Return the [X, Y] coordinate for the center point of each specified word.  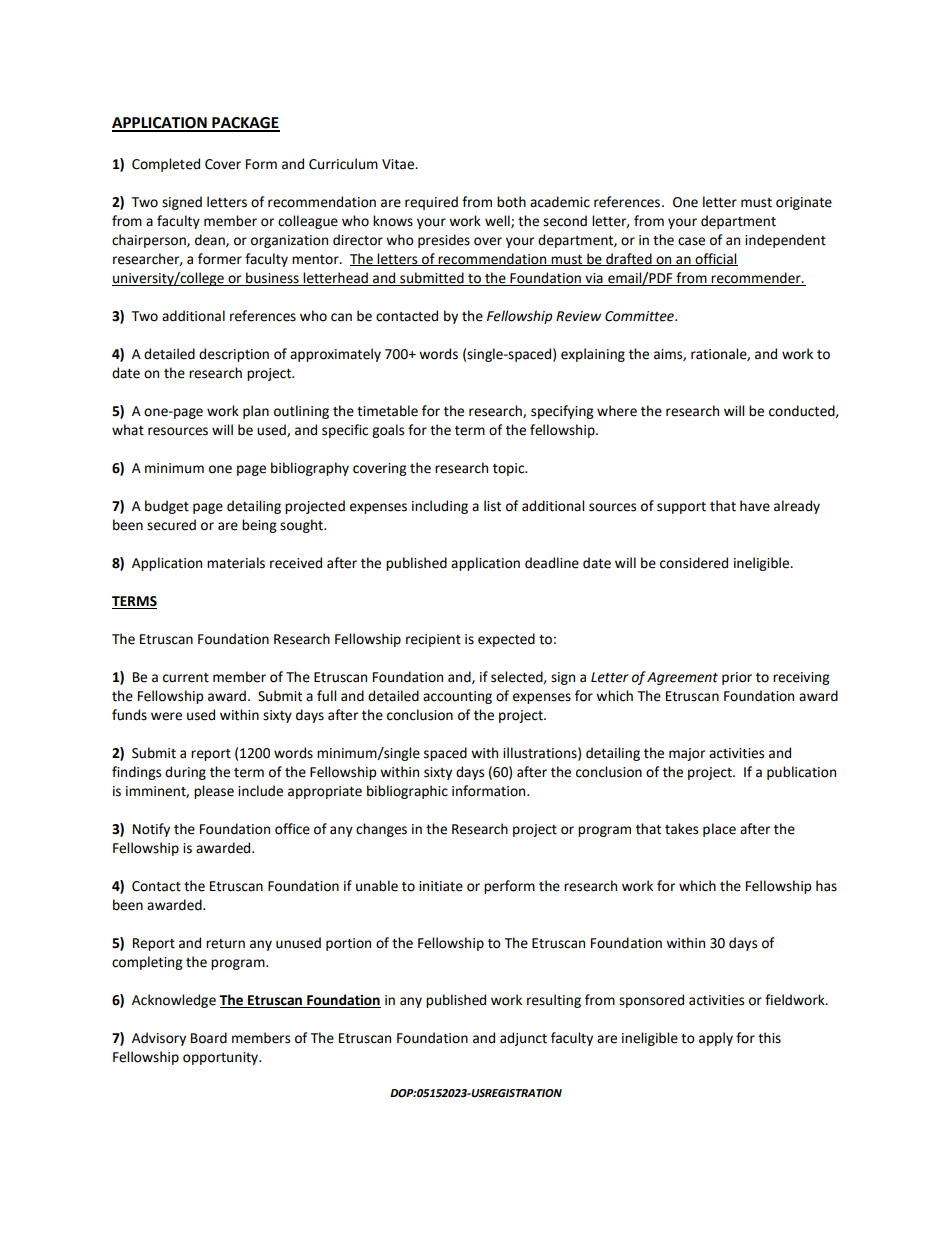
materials [236, 563]
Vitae [399, 164]
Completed [166, 165]
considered [694, 563]
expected [506, 640]
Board [209, 1038]
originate [804, 203]
